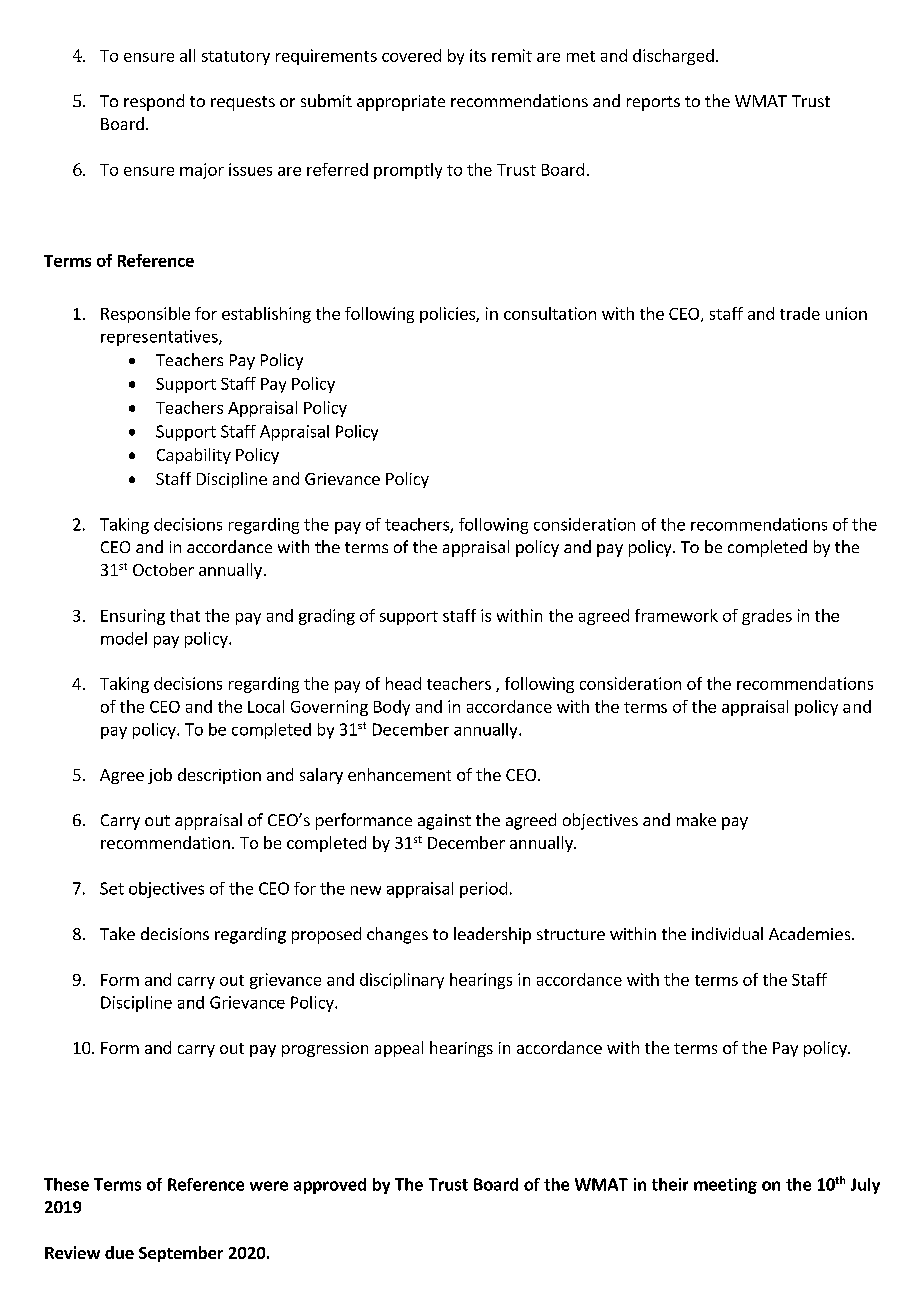 This screenshot has width=924, height=1308. What do you see at coordinates (327, 617) in the screenshot?
I see `grading` at bounding box center [327, 617].
